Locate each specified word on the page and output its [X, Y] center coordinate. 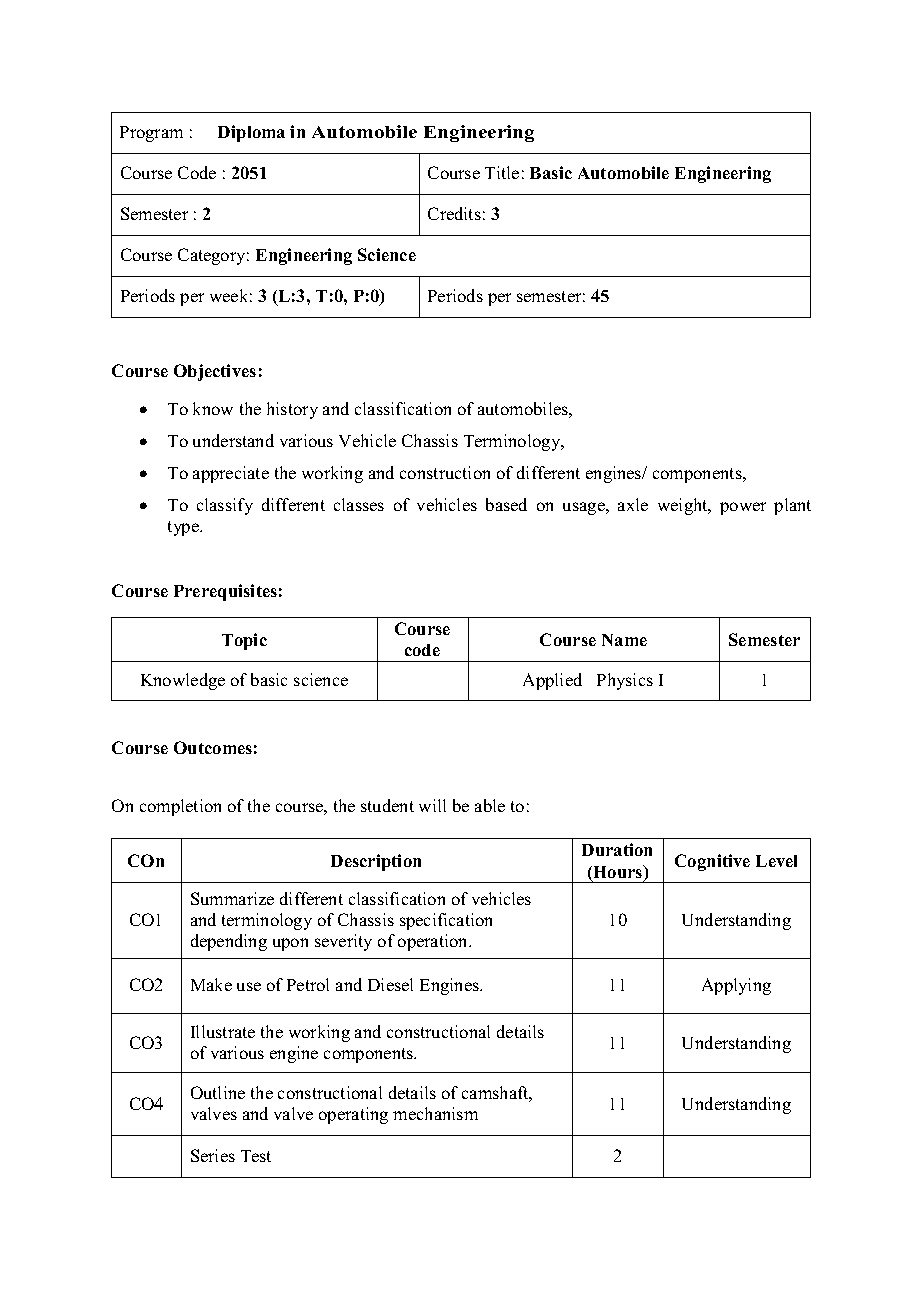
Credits [454, 213]
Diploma [251, 133]
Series [213, 1155]
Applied [552, 681]
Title [502, 172]
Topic [244, 641]
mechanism [435, 1113]
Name [624, 640]
